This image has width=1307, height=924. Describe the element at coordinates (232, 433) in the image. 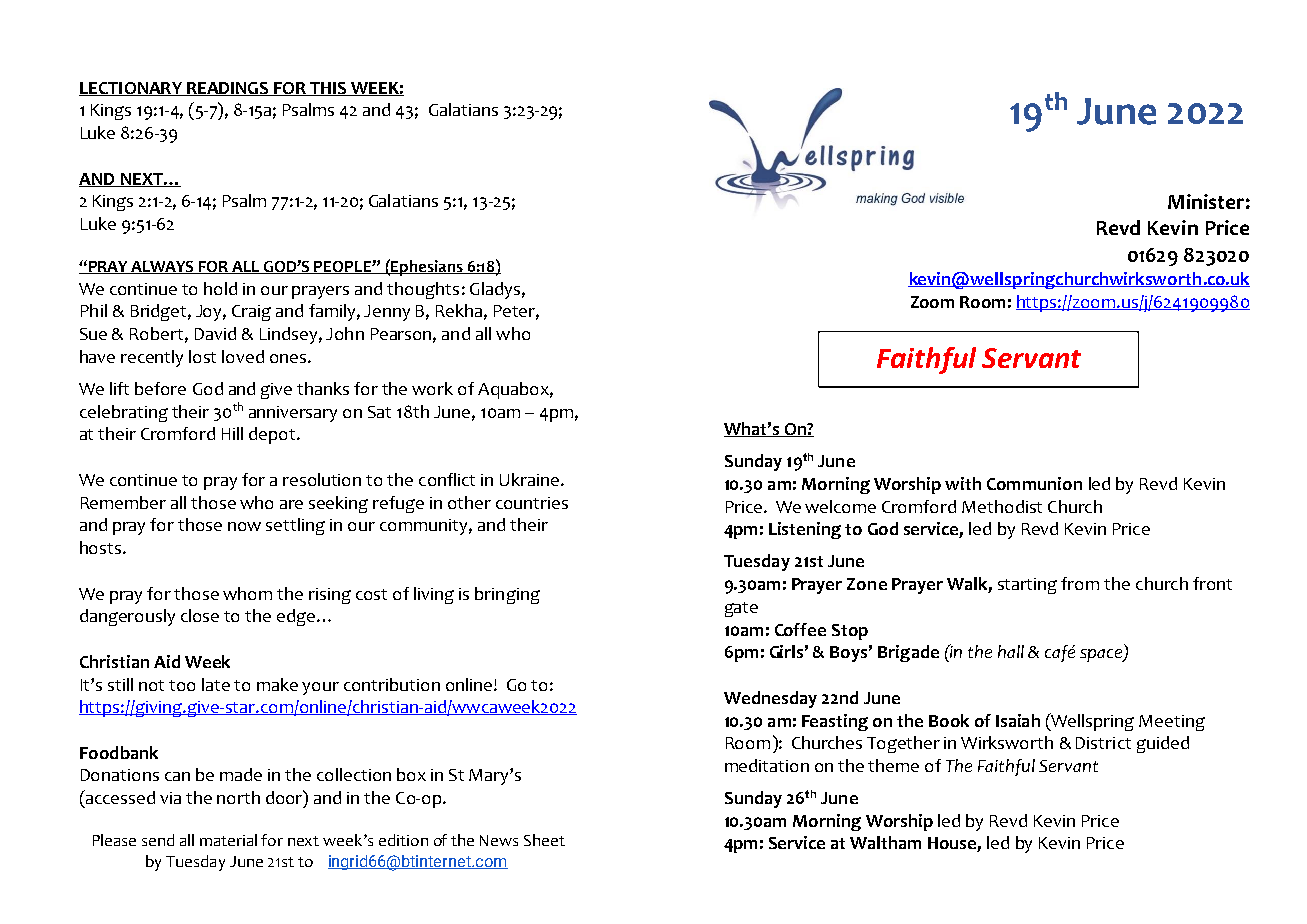

I see `Hill` at that location.
